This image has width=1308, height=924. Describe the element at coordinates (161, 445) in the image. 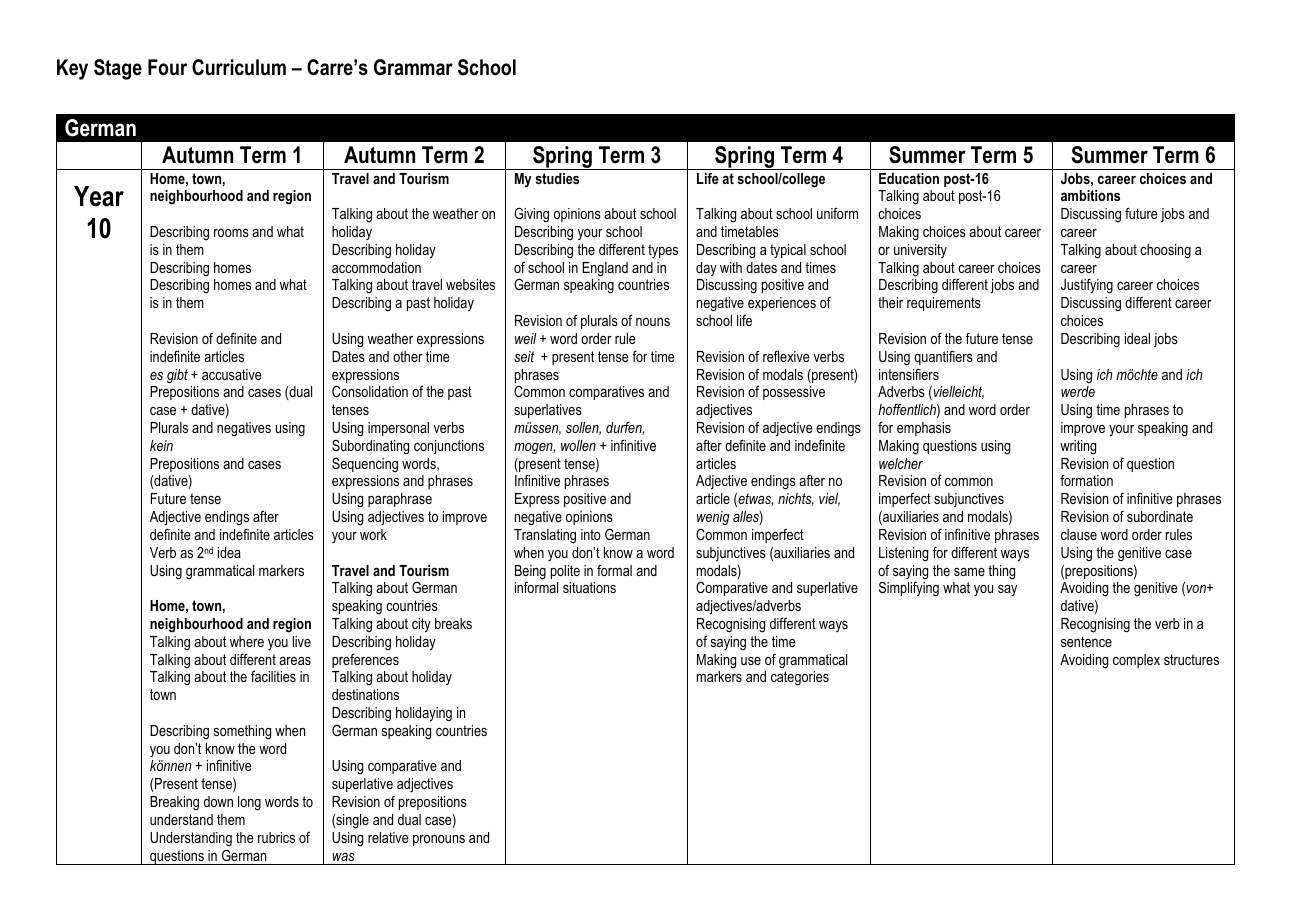

I see `kein` at that location.
